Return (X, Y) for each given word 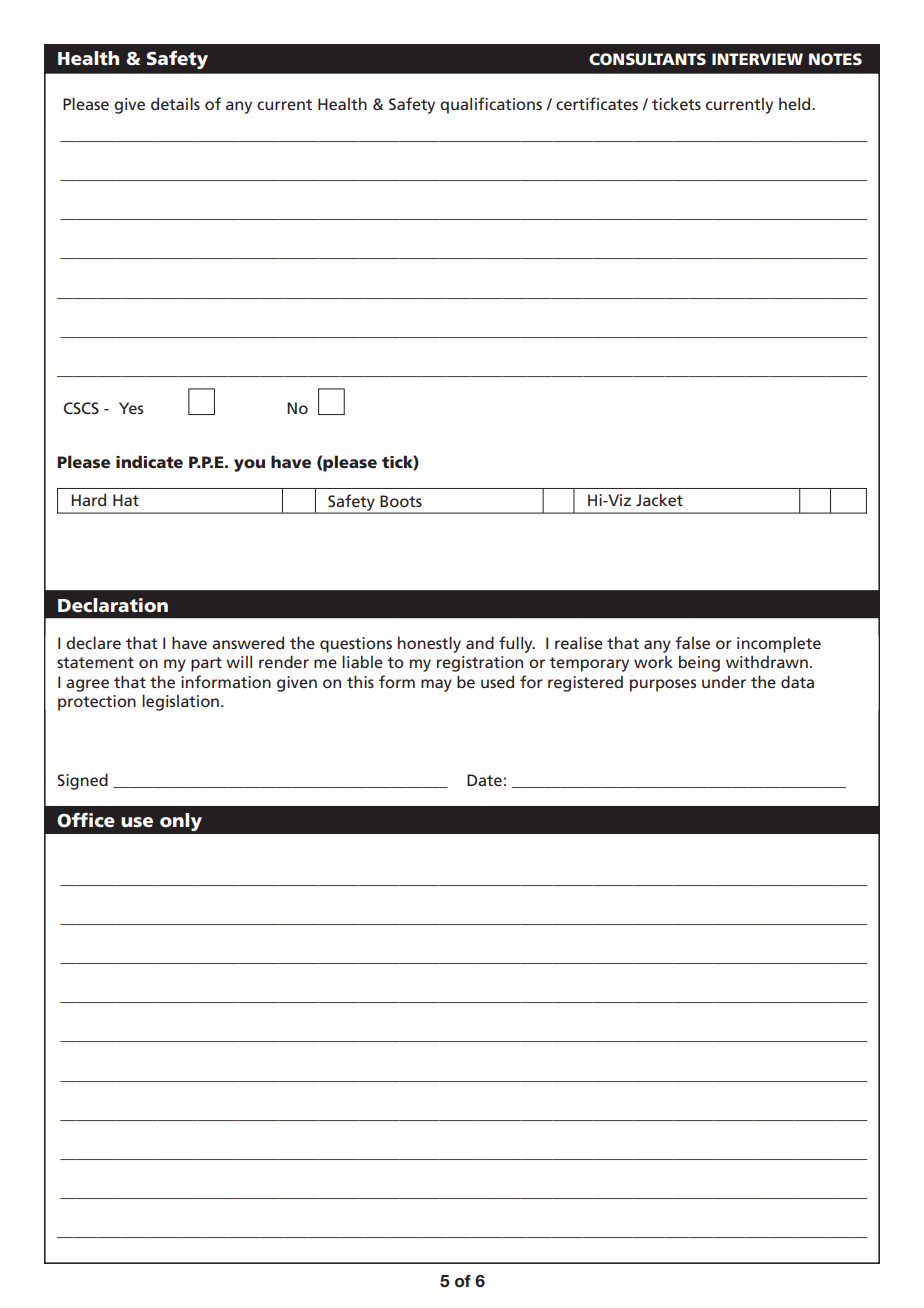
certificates (597, 103)
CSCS (81, 408)
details (175, 103)
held (796, 103)
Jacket (659, 499)
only (181, 822)
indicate (149, 461)
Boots (401, 501)
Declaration (113, 605)
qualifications (491, 105)
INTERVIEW (757, 59)
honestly (429, 644)
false (692, 642)
